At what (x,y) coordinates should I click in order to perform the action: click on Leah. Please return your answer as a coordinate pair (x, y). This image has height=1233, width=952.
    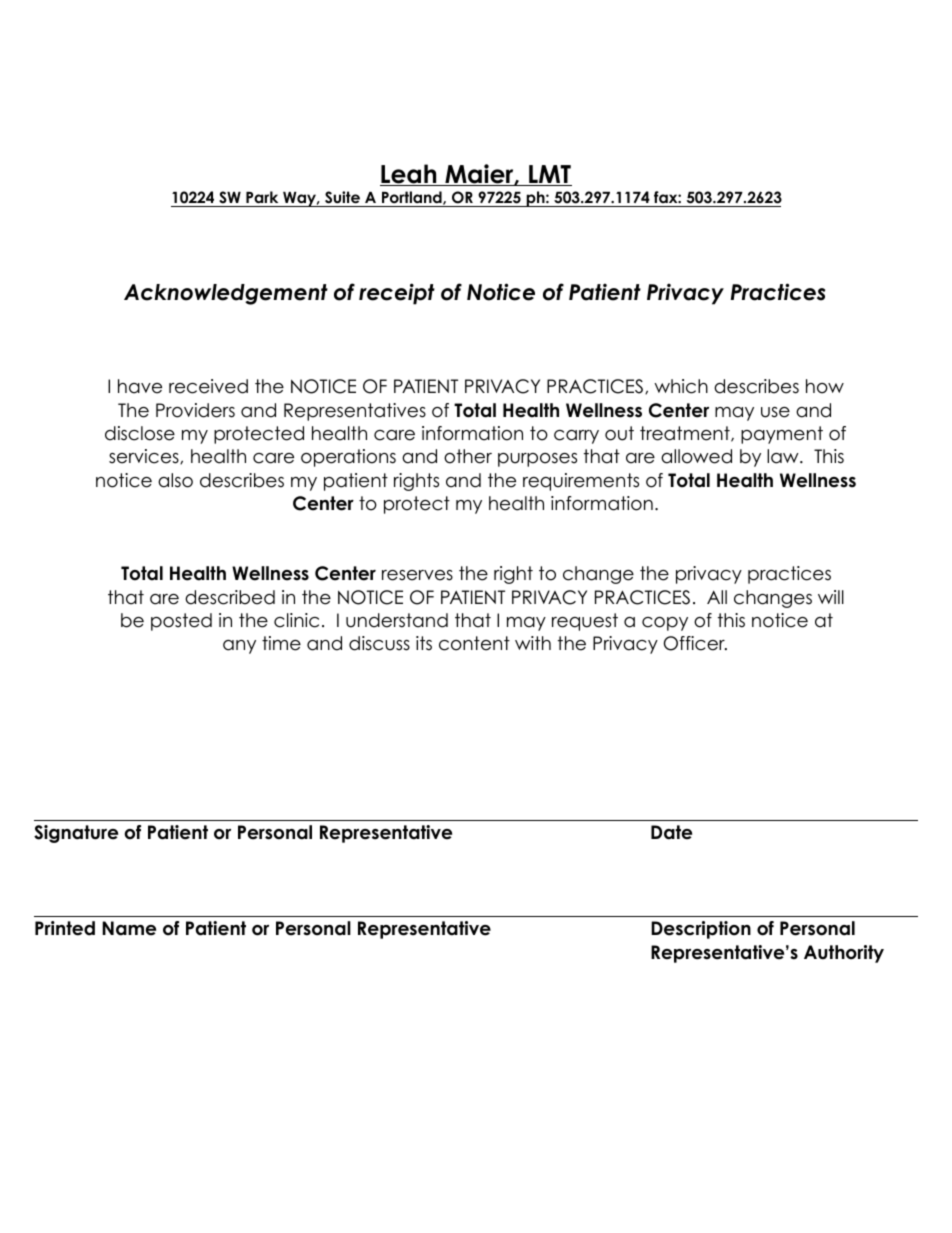
    Looking at the image, I should click on (409, 175).
